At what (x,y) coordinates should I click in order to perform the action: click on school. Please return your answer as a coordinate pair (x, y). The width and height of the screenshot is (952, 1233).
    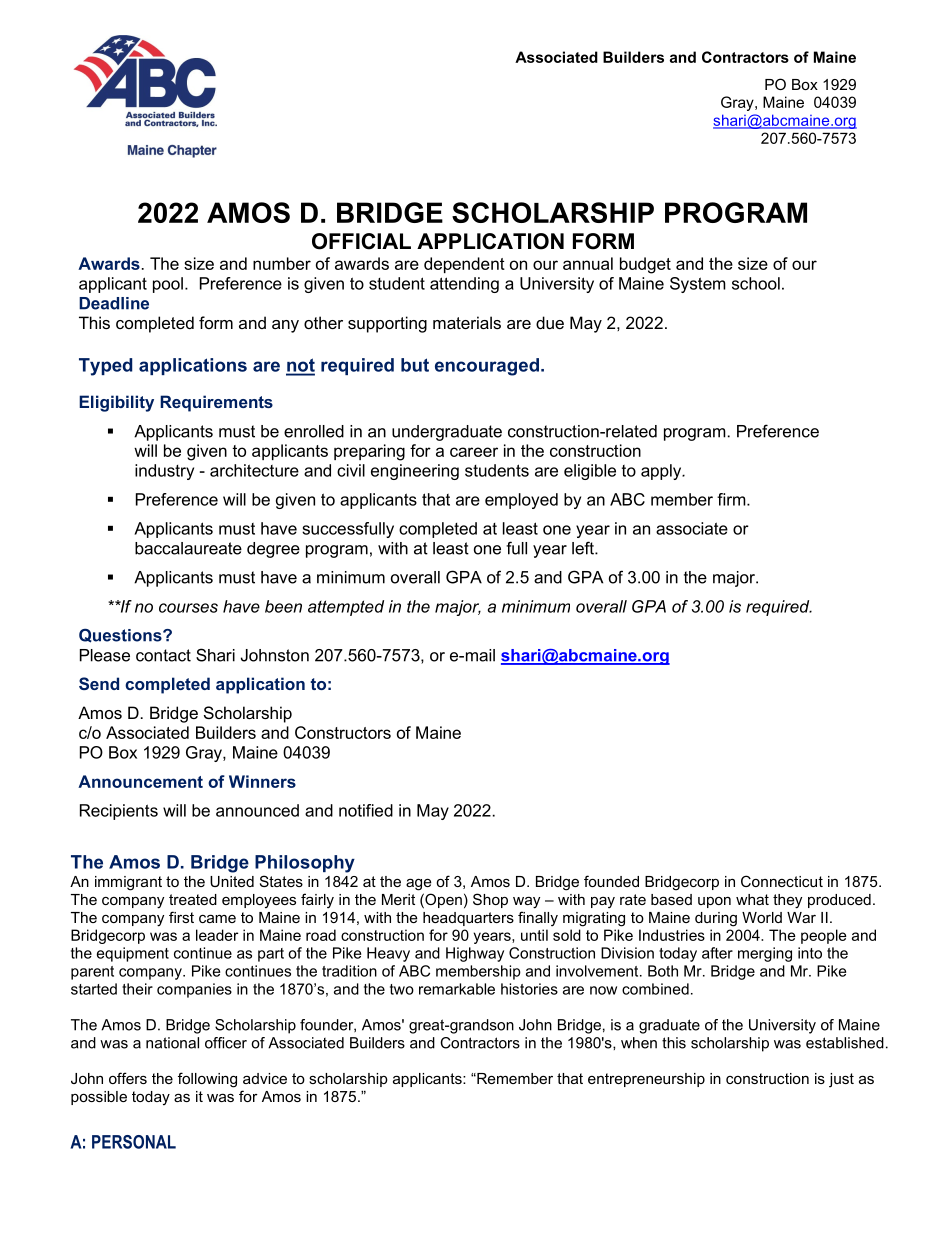
    Looking at the image, I should click on (756, 283).
